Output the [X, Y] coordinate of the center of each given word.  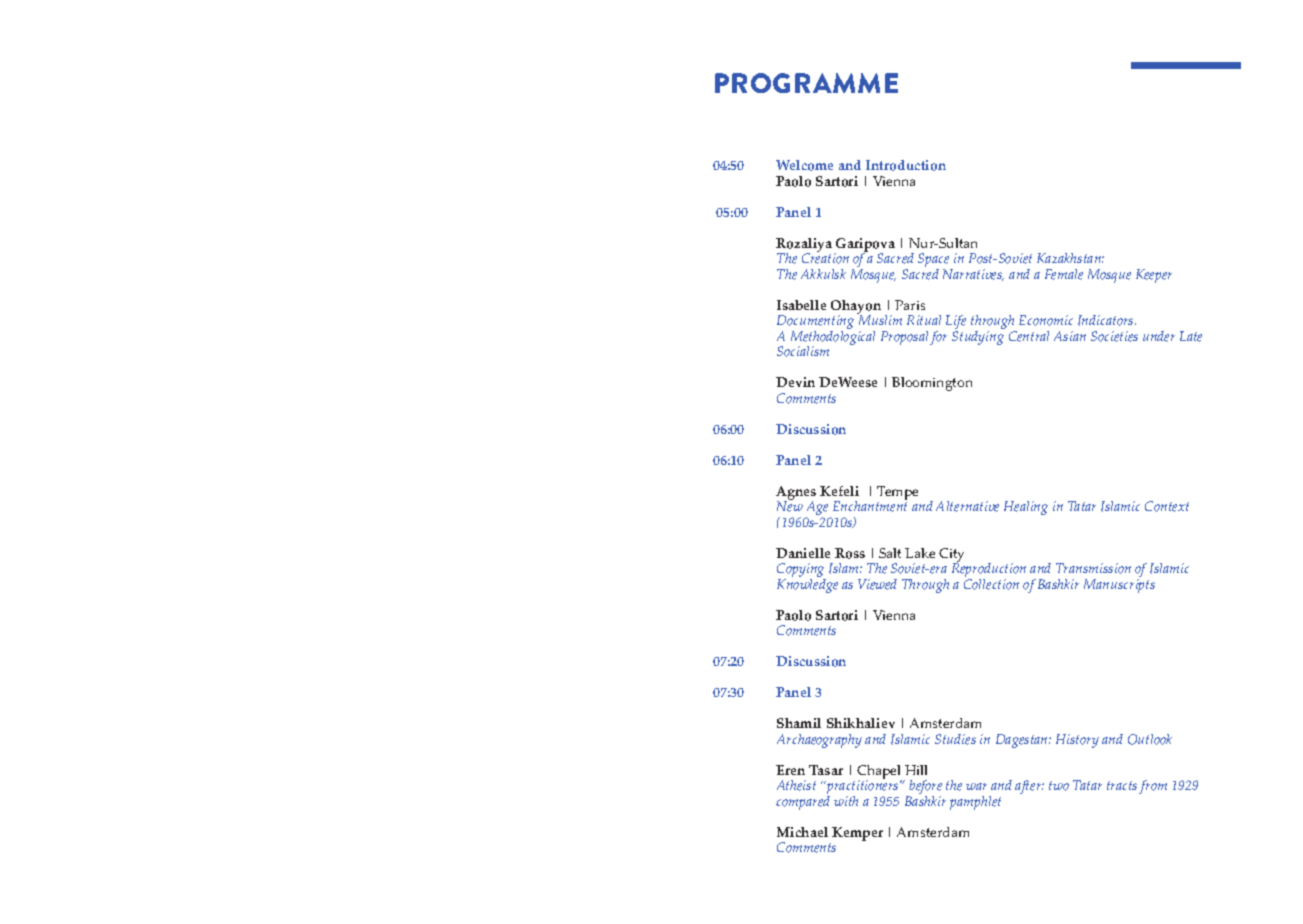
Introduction [906, 165]
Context [1167, 506]
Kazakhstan [1070, 258]
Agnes [796, 494]
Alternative [967, 506]
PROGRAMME [806, 83]
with [846, 801]
